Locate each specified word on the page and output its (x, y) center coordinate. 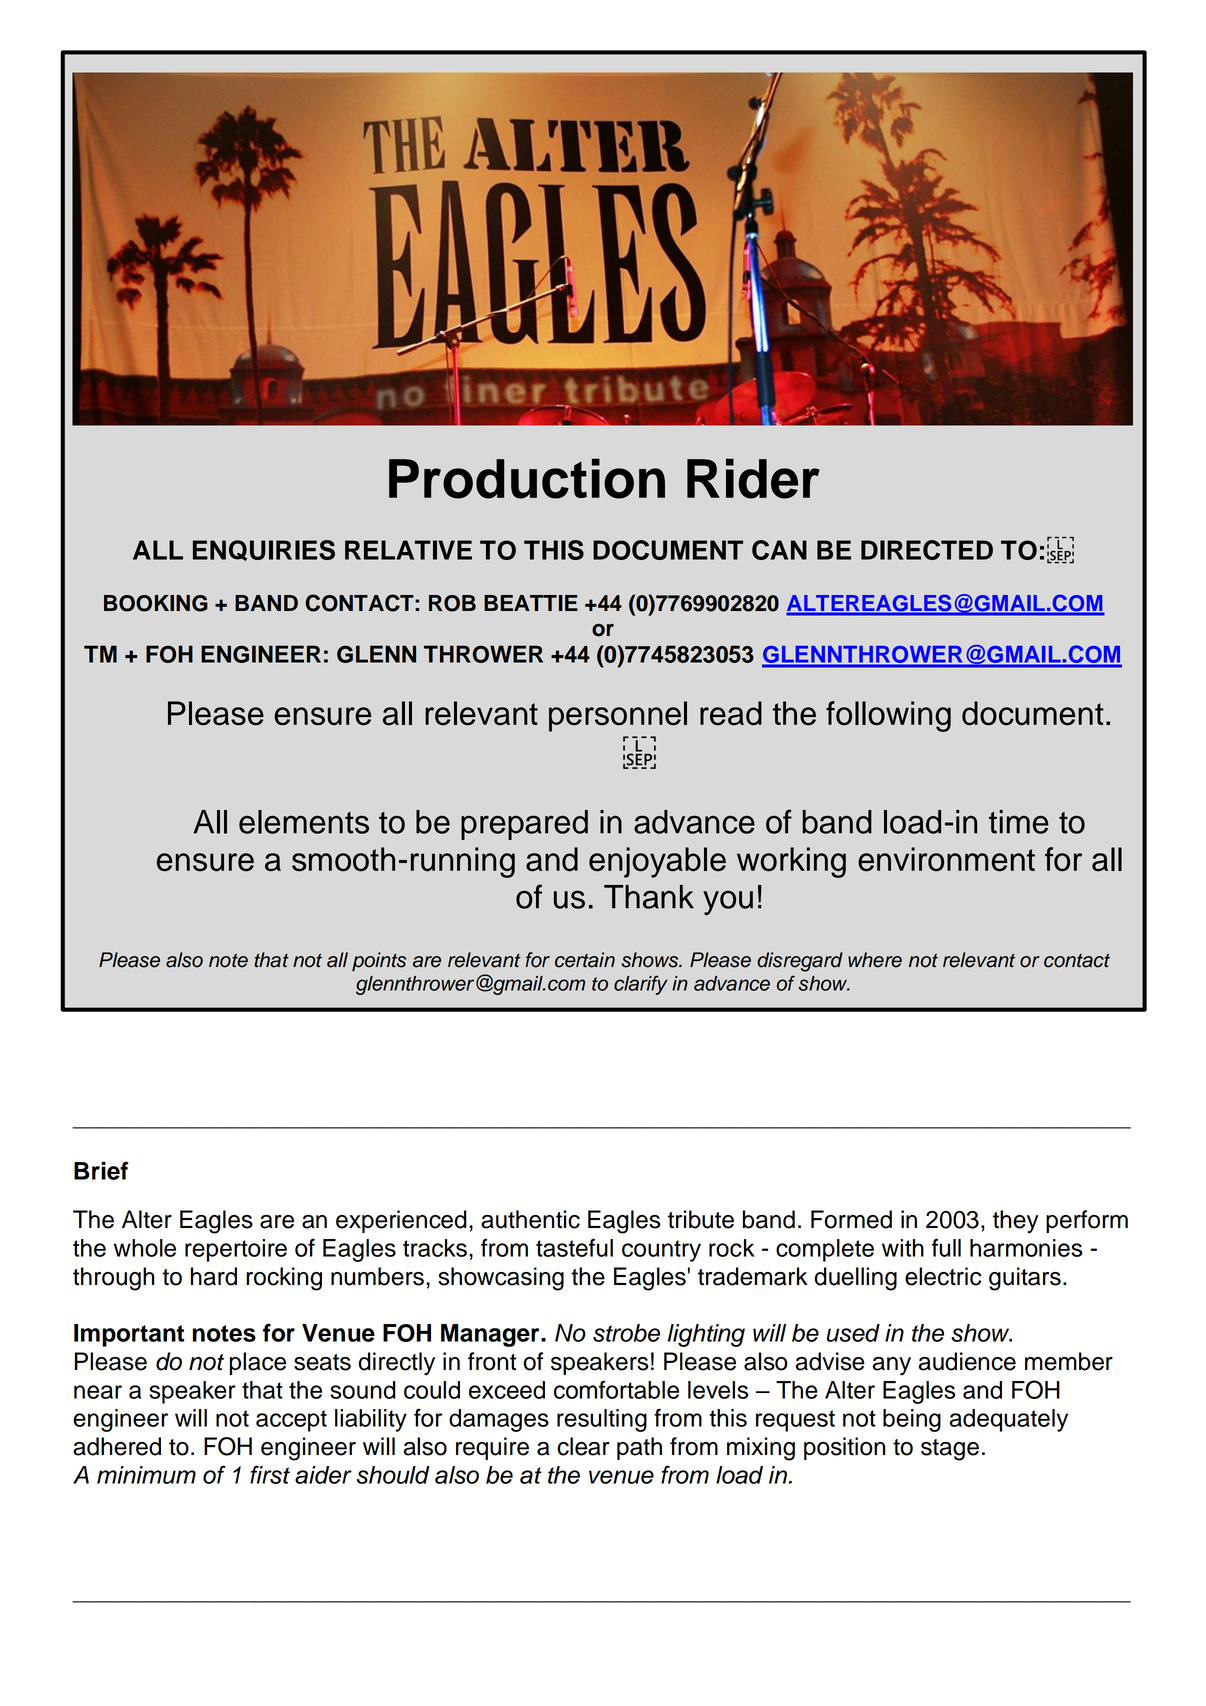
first (270, 1474)
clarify (641, 985)
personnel (618, 716)
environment (946, 859)
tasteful (574, 1247)
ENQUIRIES (264, 550)
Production (527, 478)
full (946, 1247)
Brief (101, 1170)
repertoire (236, 1250)
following (888, 716)
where (875, 960)
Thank (649, 897)
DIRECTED (927, 550)
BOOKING (156, 603)
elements (304, 822)
